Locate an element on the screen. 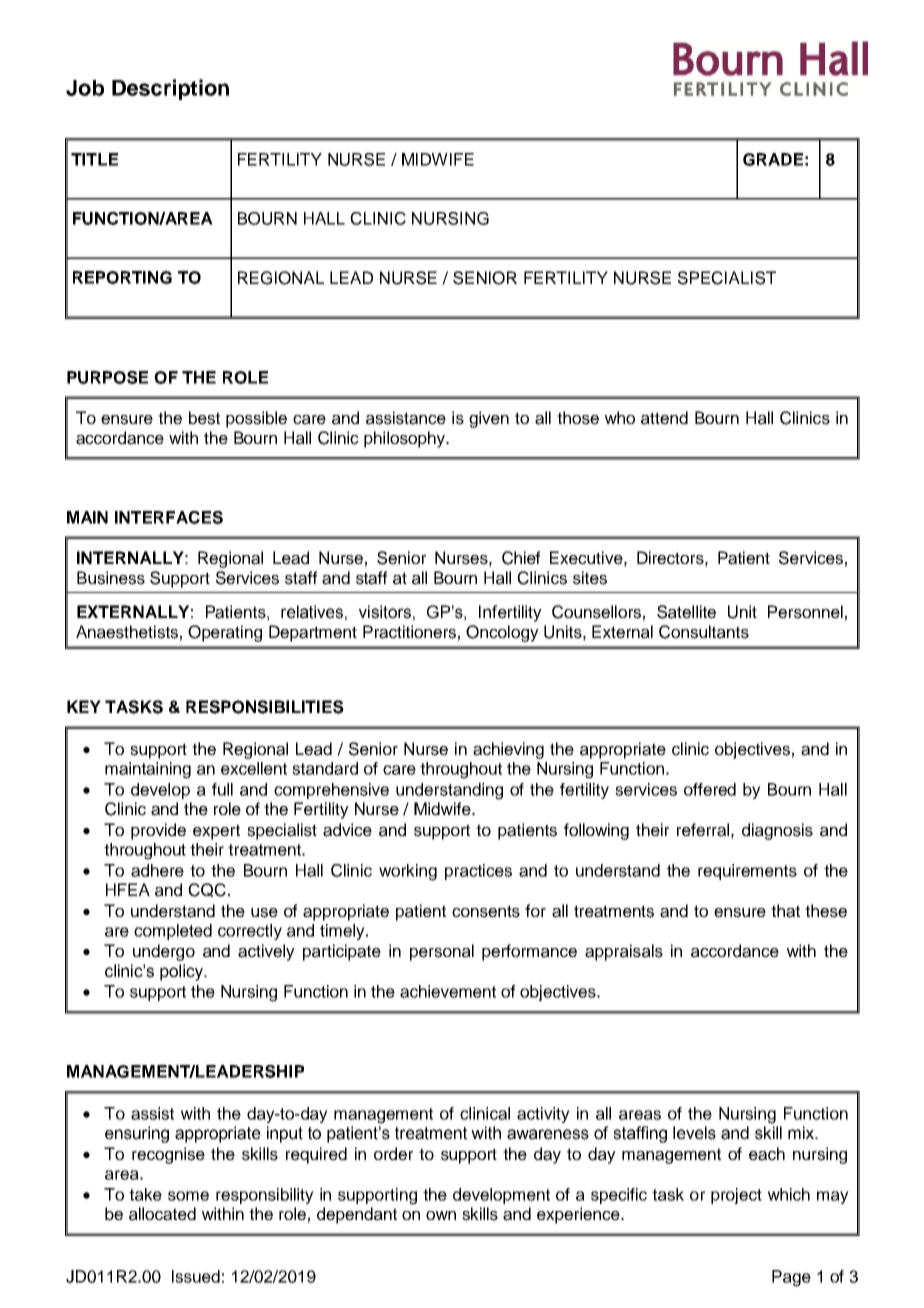 The image size is (924, 1308). personal is located at coordinates (442, 952).
